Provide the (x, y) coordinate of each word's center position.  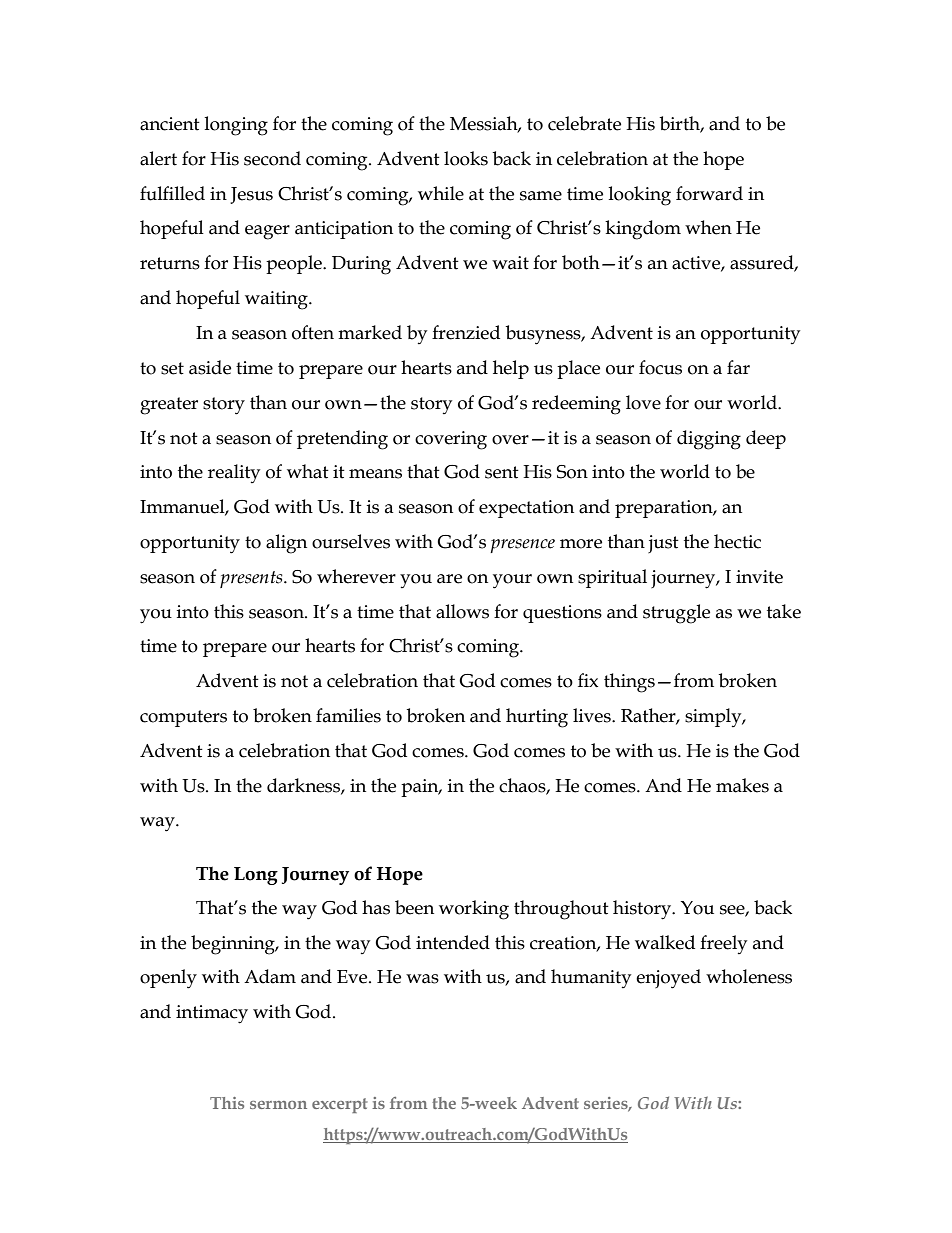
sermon (278, 1105)
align (286, 544)
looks (466, 158)
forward (709, 193)
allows (462, 611)
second (272, 158)
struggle (676, 614)
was (422, 979)
